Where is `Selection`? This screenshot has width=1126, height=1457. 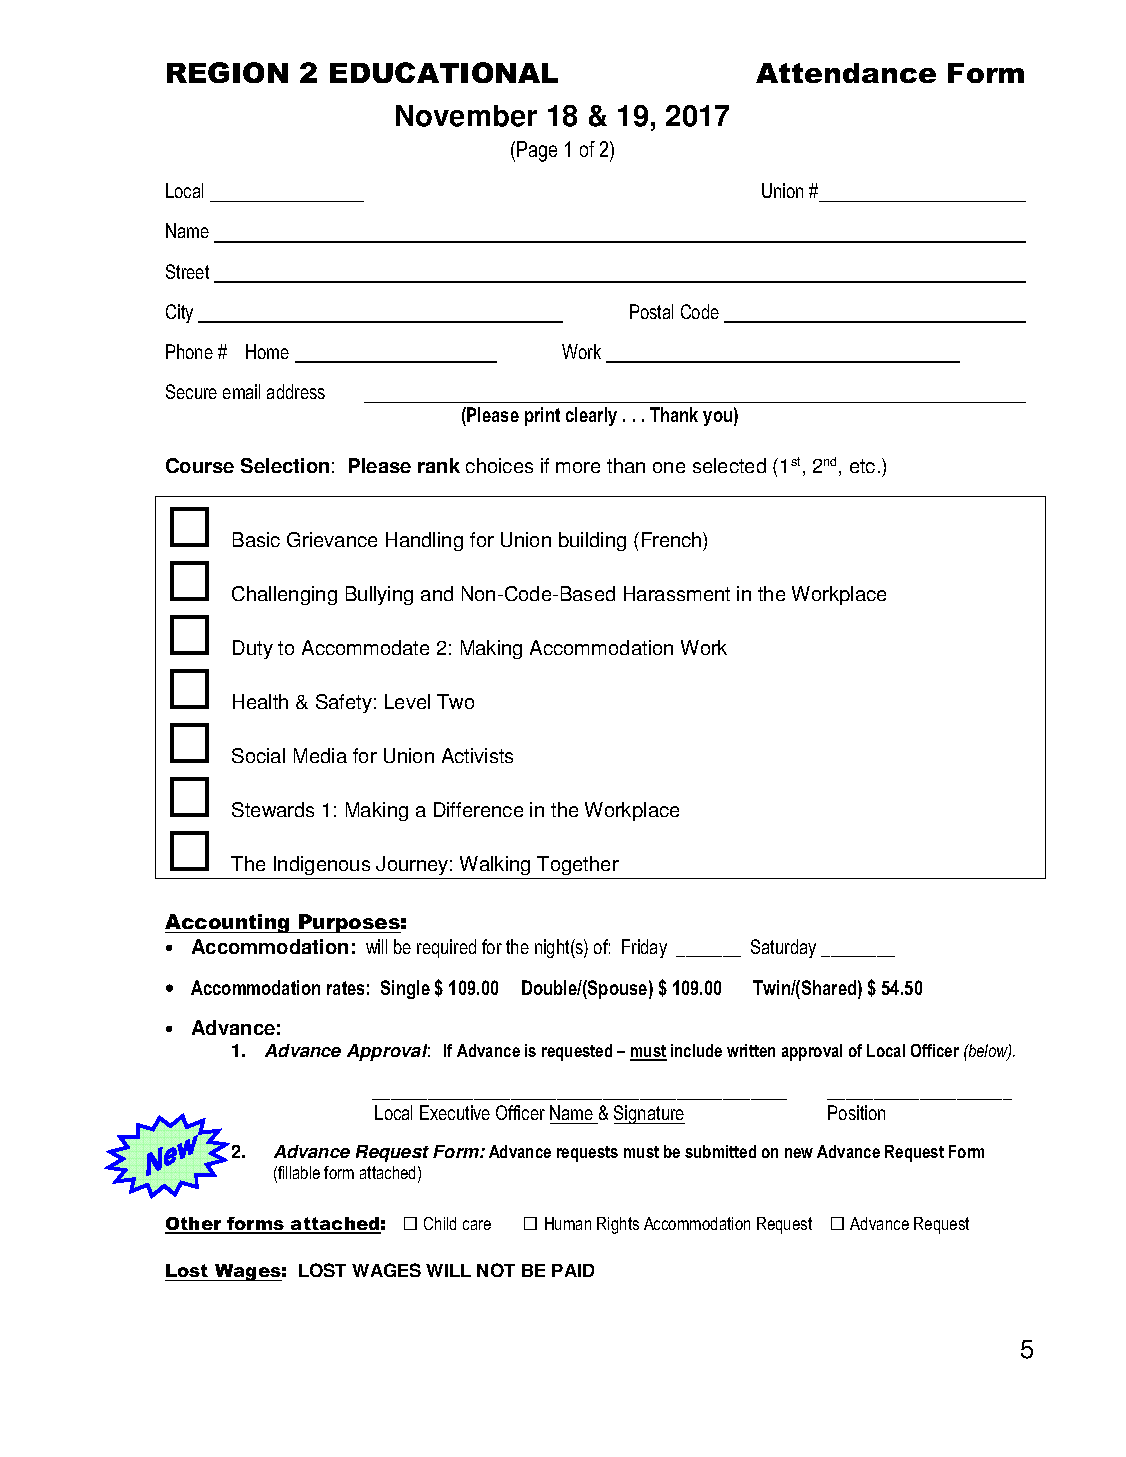
Selection is located at coordinates (285, 465).
